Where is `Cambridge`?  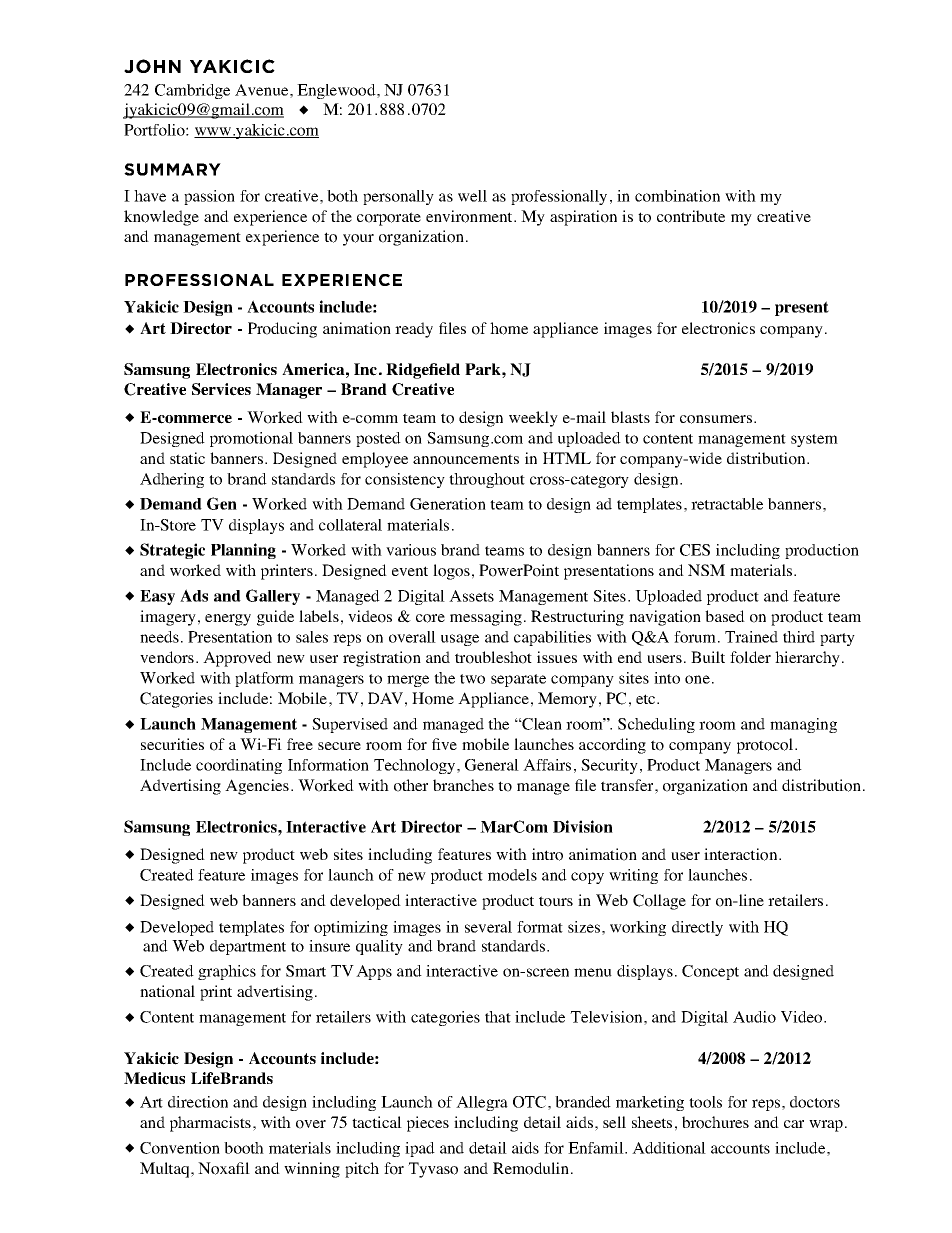
Cambridge is located at coordinates (192, 91).
